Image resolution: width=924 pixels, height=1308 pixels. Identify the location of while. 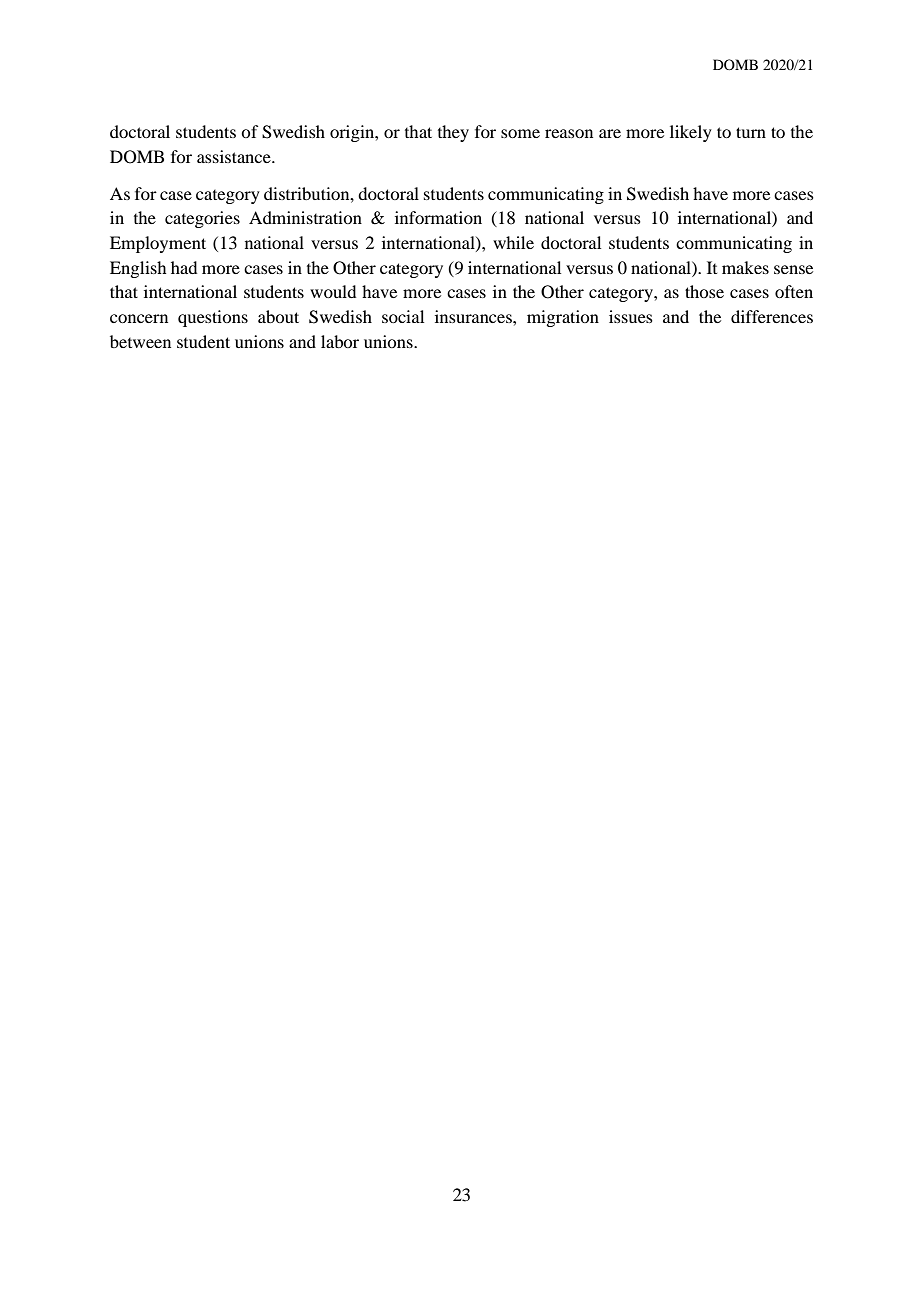
(513, 242).
